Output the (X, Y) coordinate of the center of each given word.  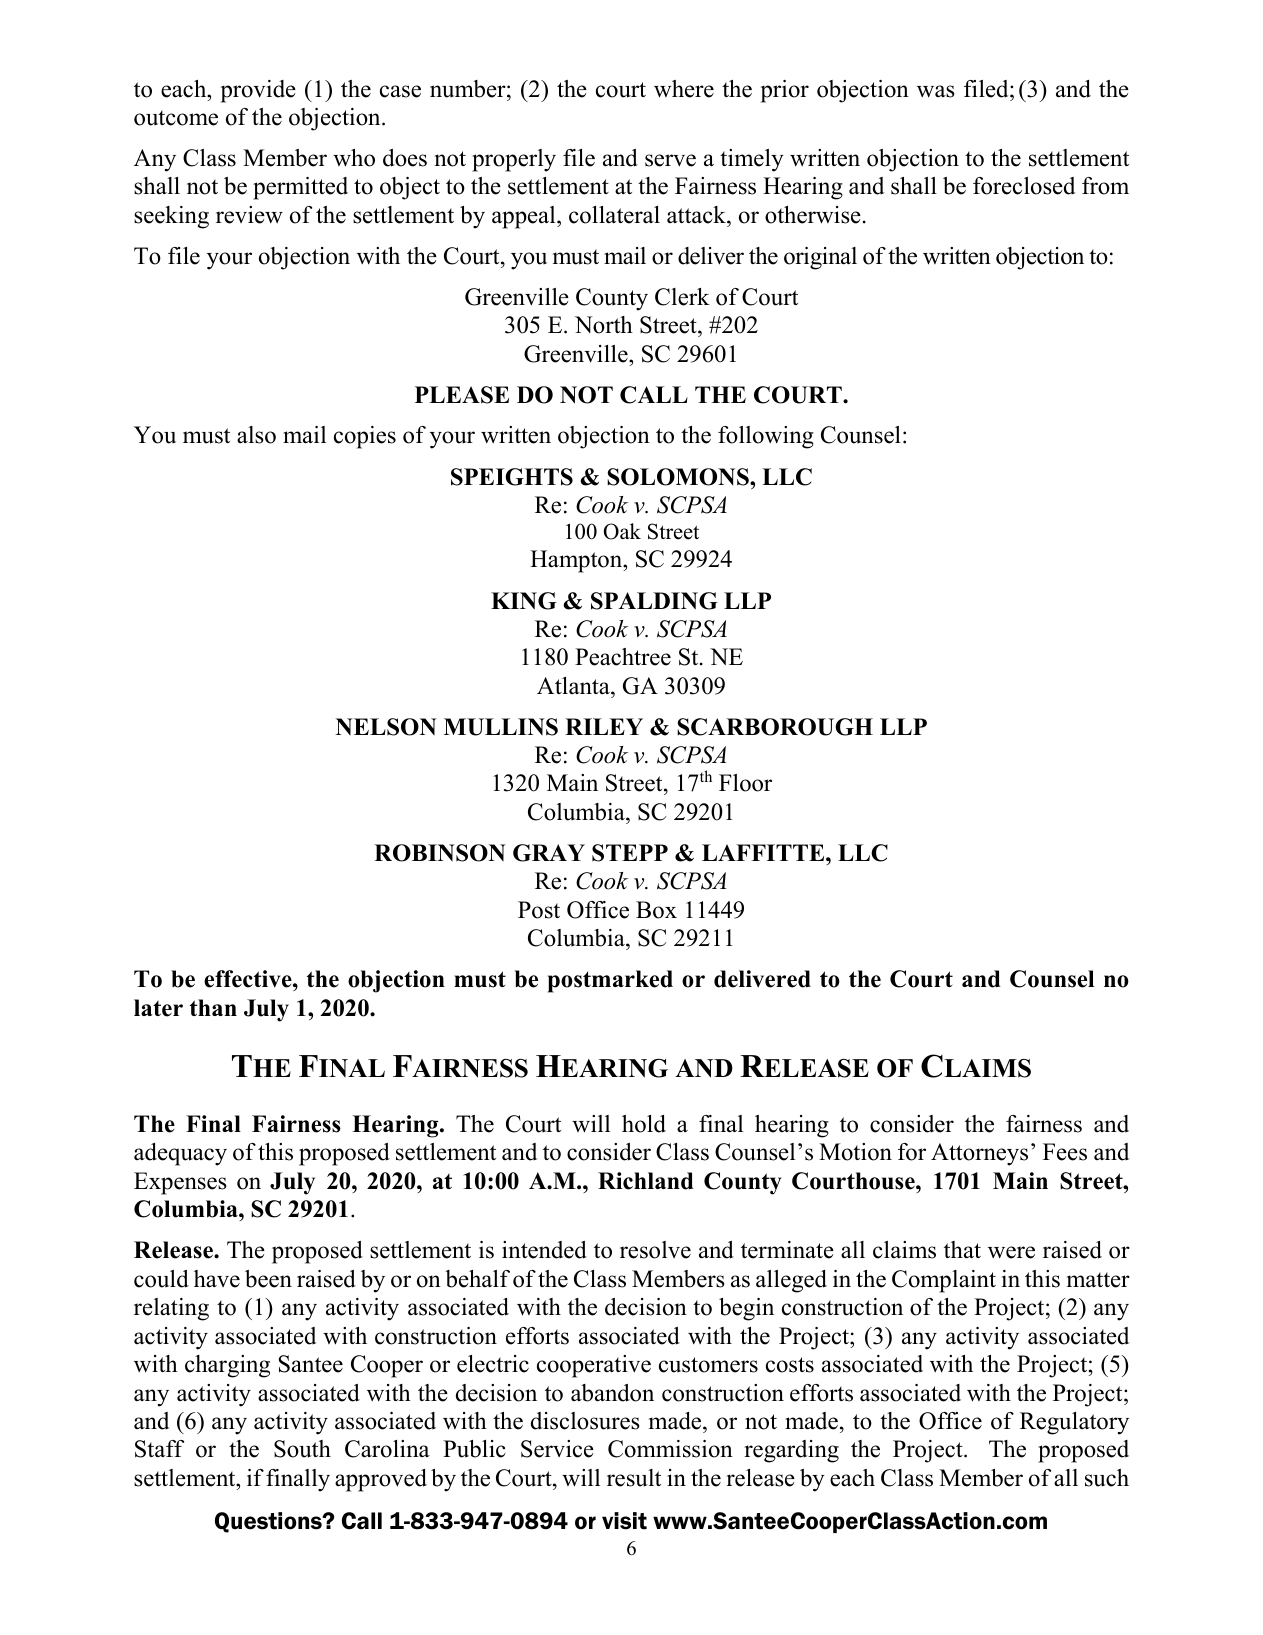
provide (258, 91)
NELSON (386, 727)
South (302, 1449)
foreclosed (1024, 186)
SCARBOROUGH (775, 727)
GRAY (549, 853)
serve (670, 160)
